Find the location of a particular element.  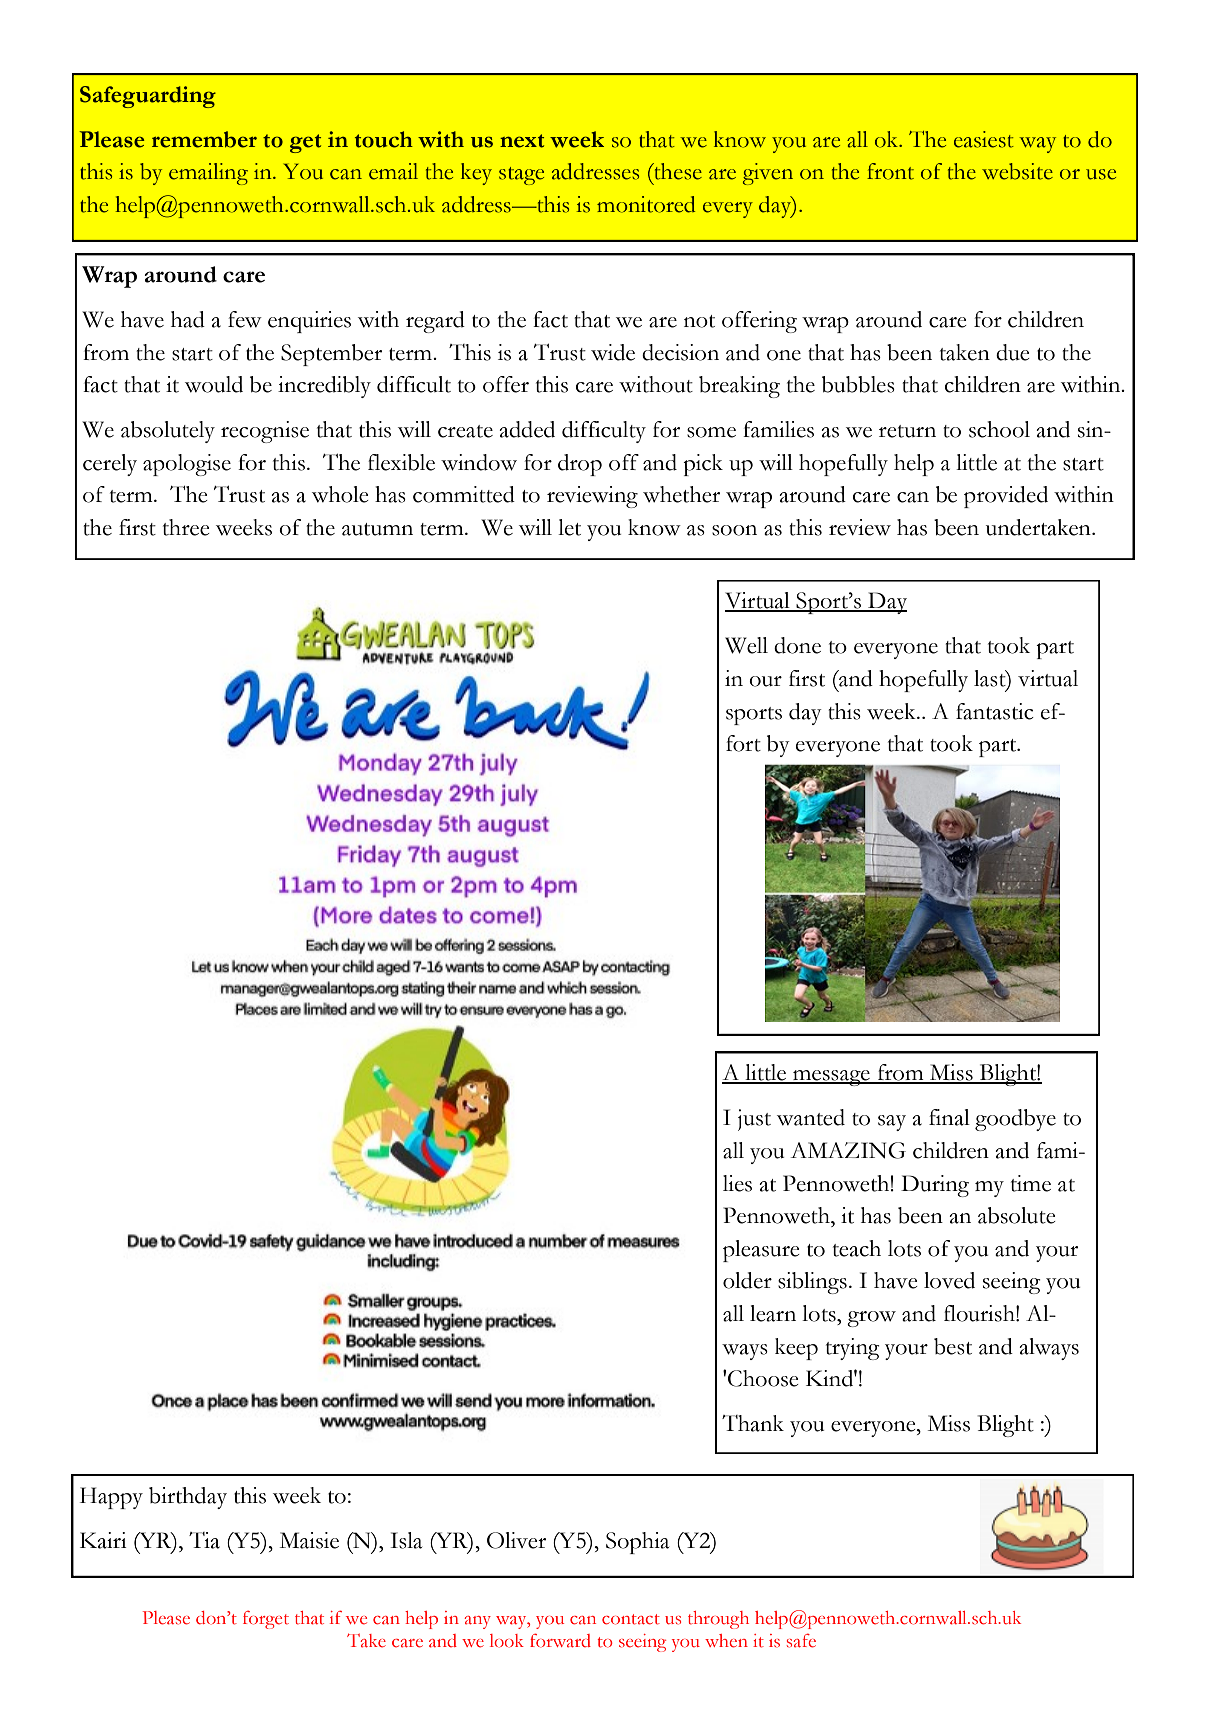

fantastic is located at coordinates (995, 711).
